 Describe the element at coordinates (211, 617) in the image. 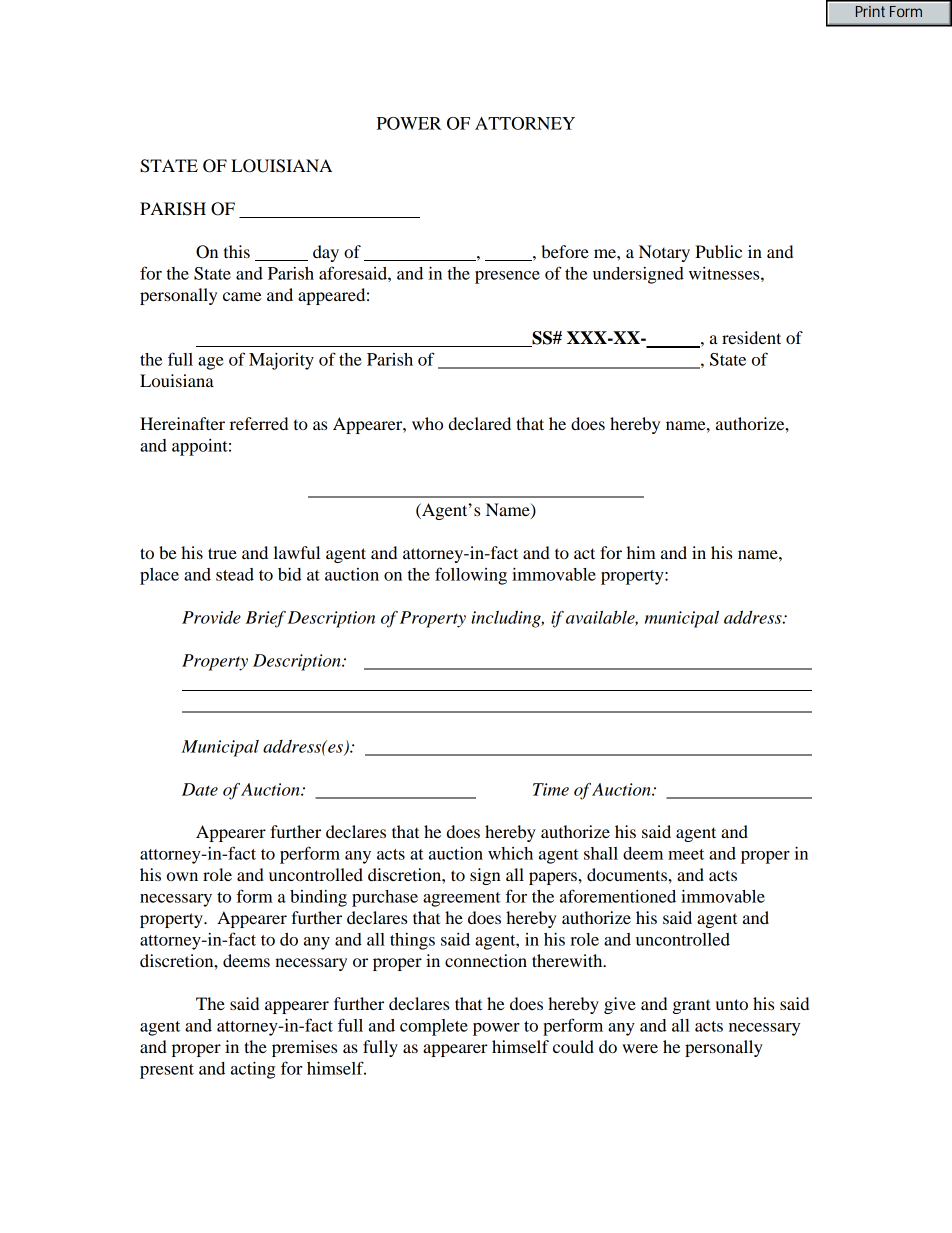

I see `Provide` at that location.
